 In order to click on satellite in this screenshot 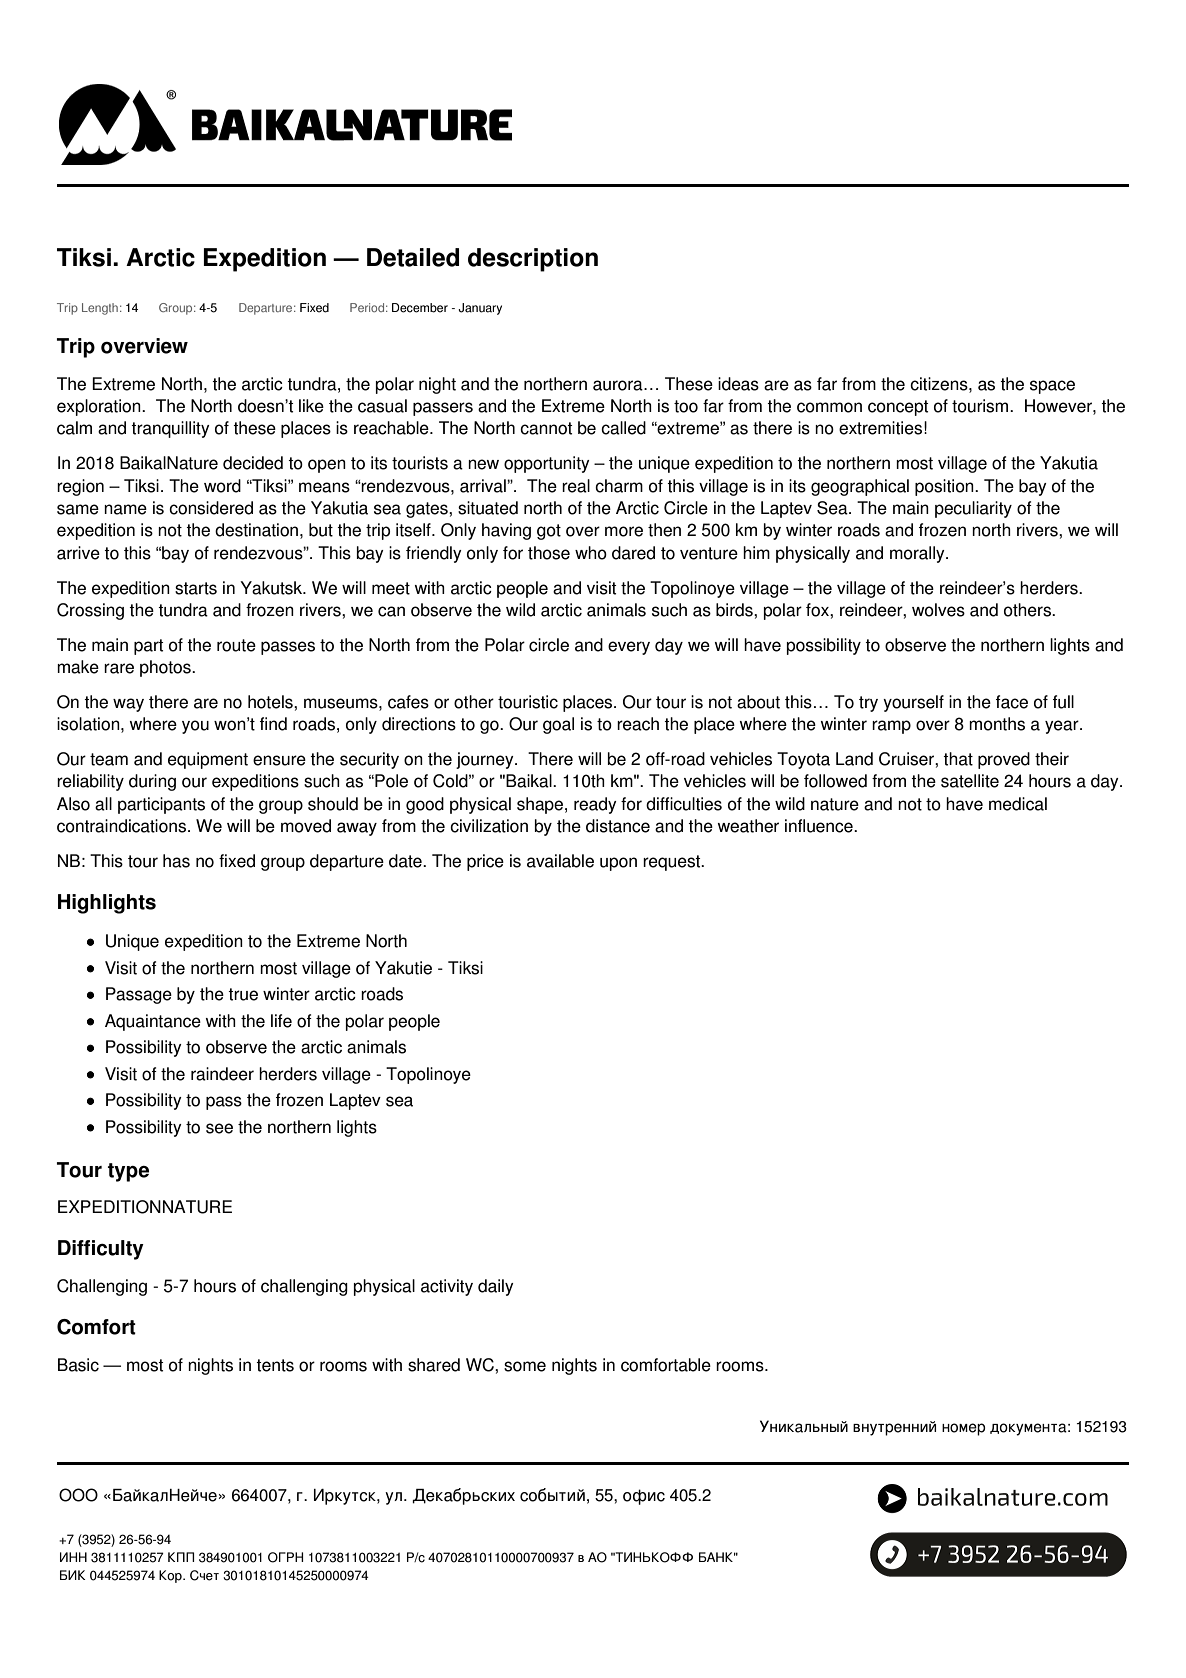, I will do `click(970, 781)`.
